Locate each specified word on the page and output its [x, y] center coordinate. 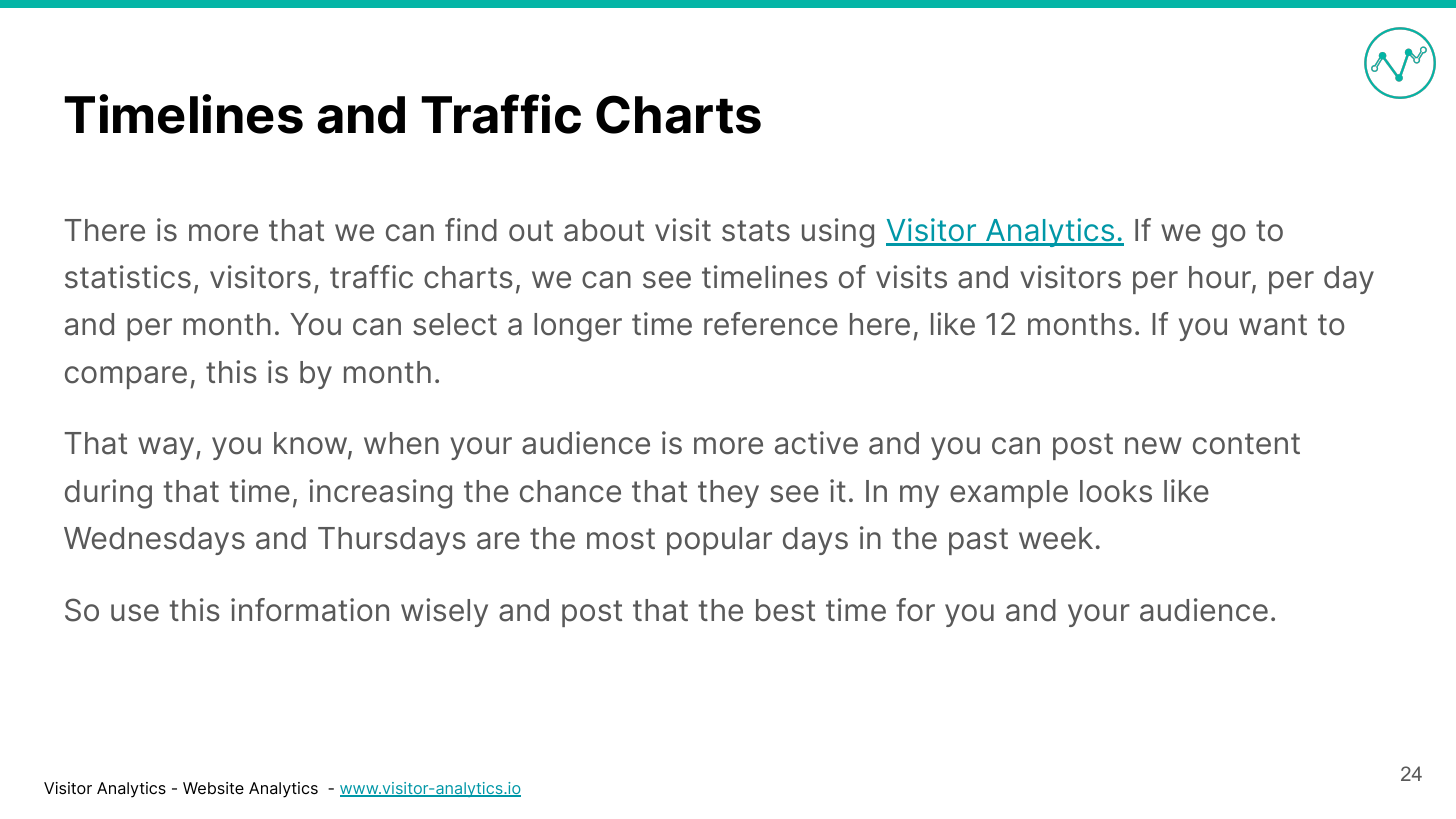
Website [213, 788]
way [167, 448]
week [1056, 538]
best [785, 610]
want [1273, 325]
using [838, 233]
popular [719, 541]
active [816, 443]
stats [756, 231]
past [978, 541]
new [1153, 446]
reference [771, 324]
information [310, 610]
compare [126, 377]
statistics [128, 277]
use [135, 613]
